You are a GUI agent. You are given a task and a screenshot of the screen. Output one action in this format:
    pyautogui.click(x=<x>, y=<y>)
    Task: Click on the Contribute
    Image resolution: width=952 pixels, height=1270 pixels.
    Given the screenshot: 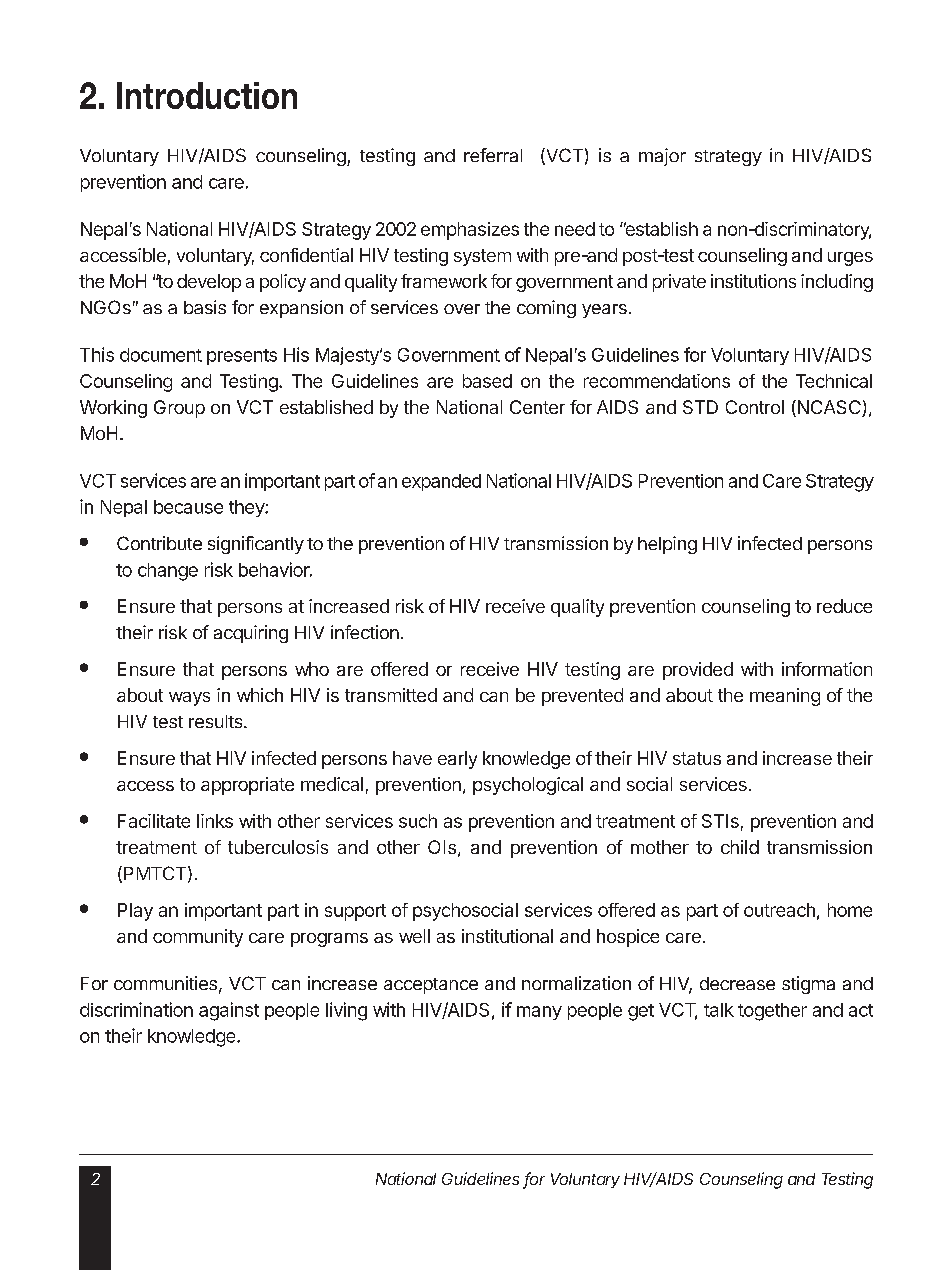 What is the action you would take?
    pyautogui.click(x=159, y=543)
